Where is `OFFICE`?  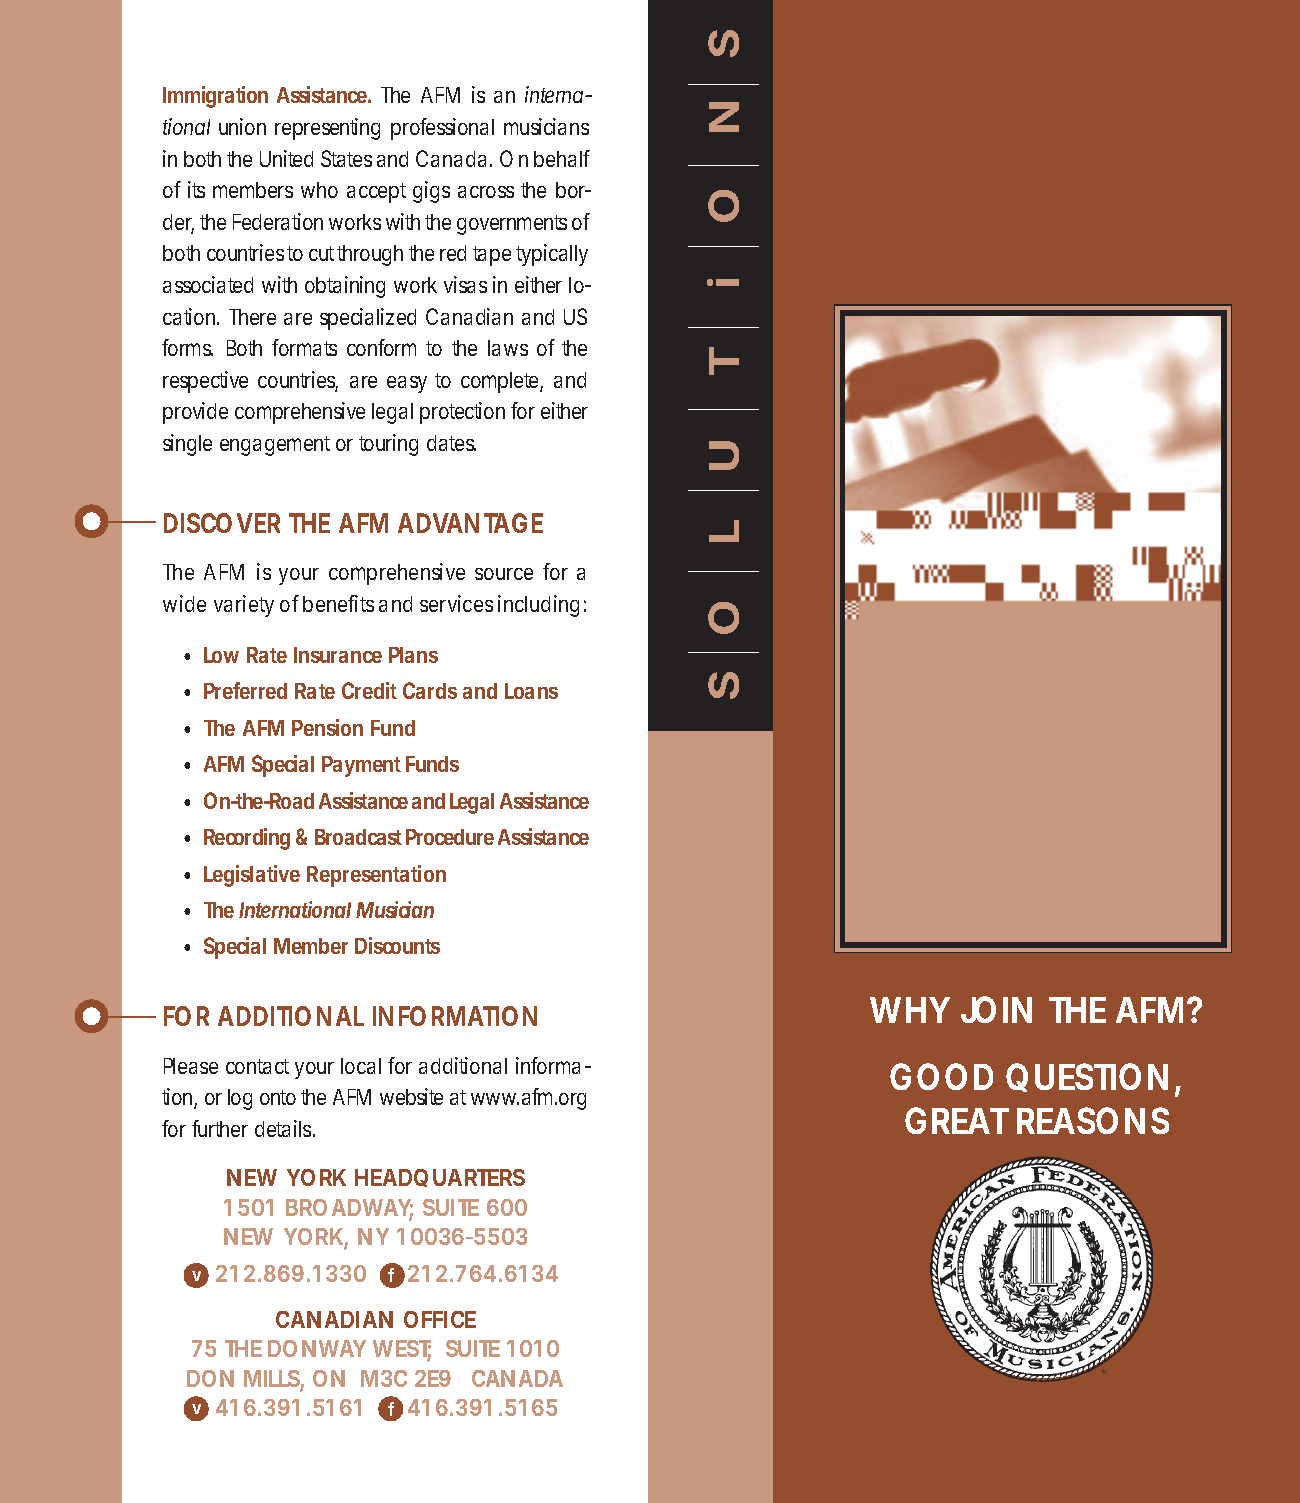
OFFICE is located at coordinates (440, 1319).
